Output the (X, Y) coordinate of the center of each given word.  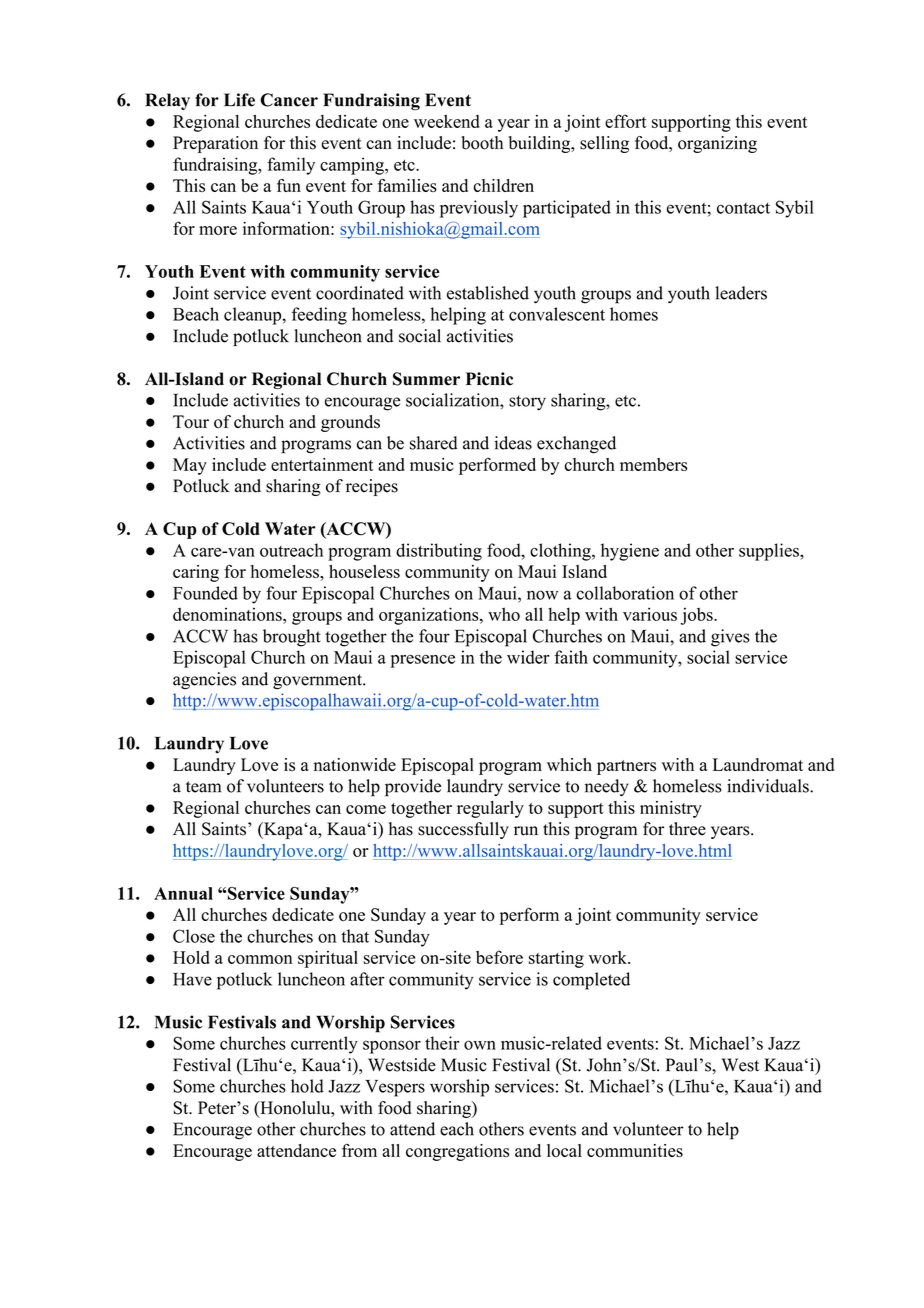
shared (434, 443)
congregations (457, 1152)
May (190, 466)
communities (635, 1150)
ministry (671, 809)
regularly (490, 809)
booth (482, 143)
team (203, 787)
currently (324, 1045)
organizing (717, 144)
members (653, 464)
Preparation (215, 144)
